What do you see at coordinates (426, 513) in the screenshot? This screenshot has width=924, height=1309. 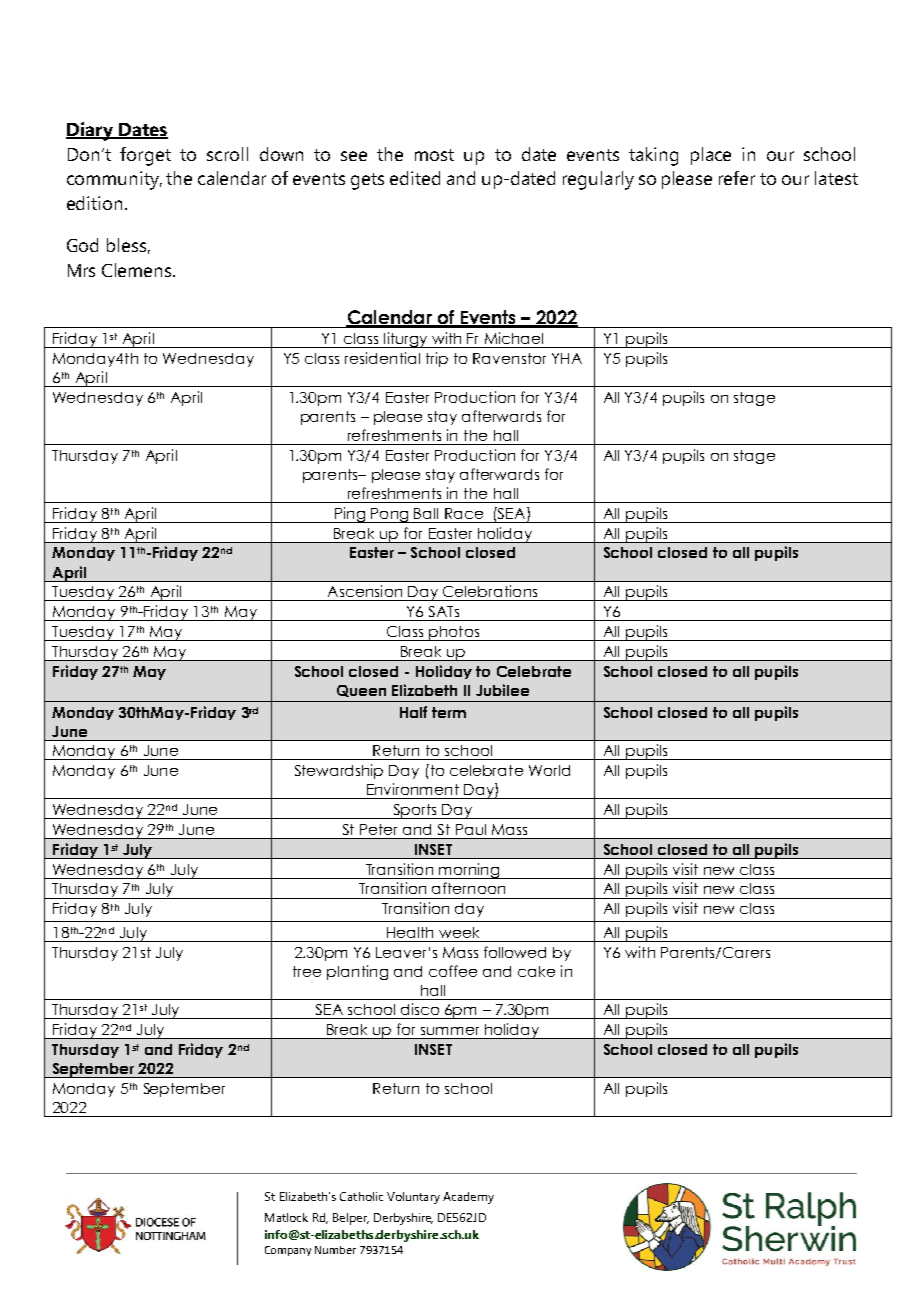 I see `Ball` at bounding box center [426, 513].
